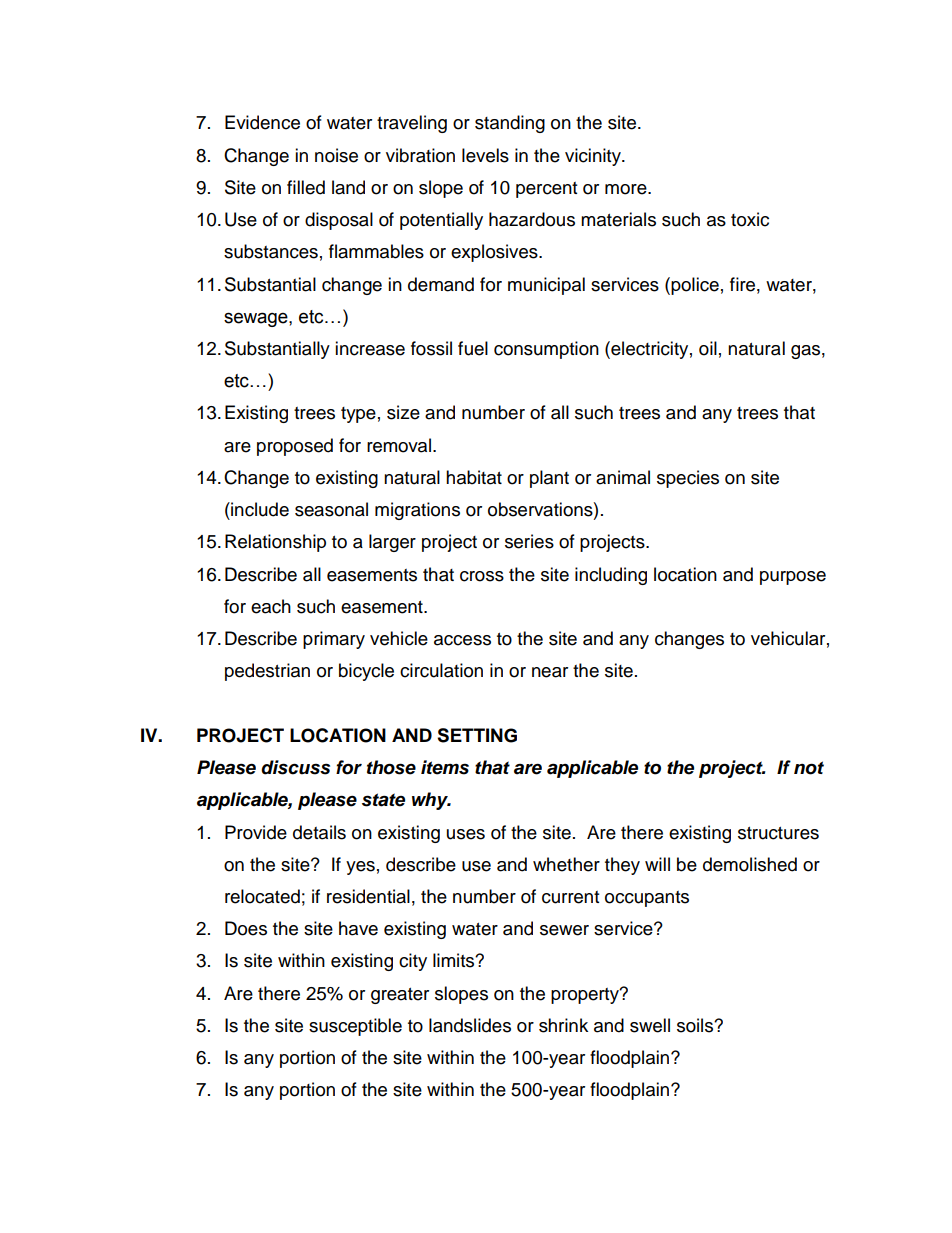 This screenshot has width=952, height=1233. What do you see at coordinates (793, 578) in the screenshot?
I see `purpose` at bounding box center [793, 578].
